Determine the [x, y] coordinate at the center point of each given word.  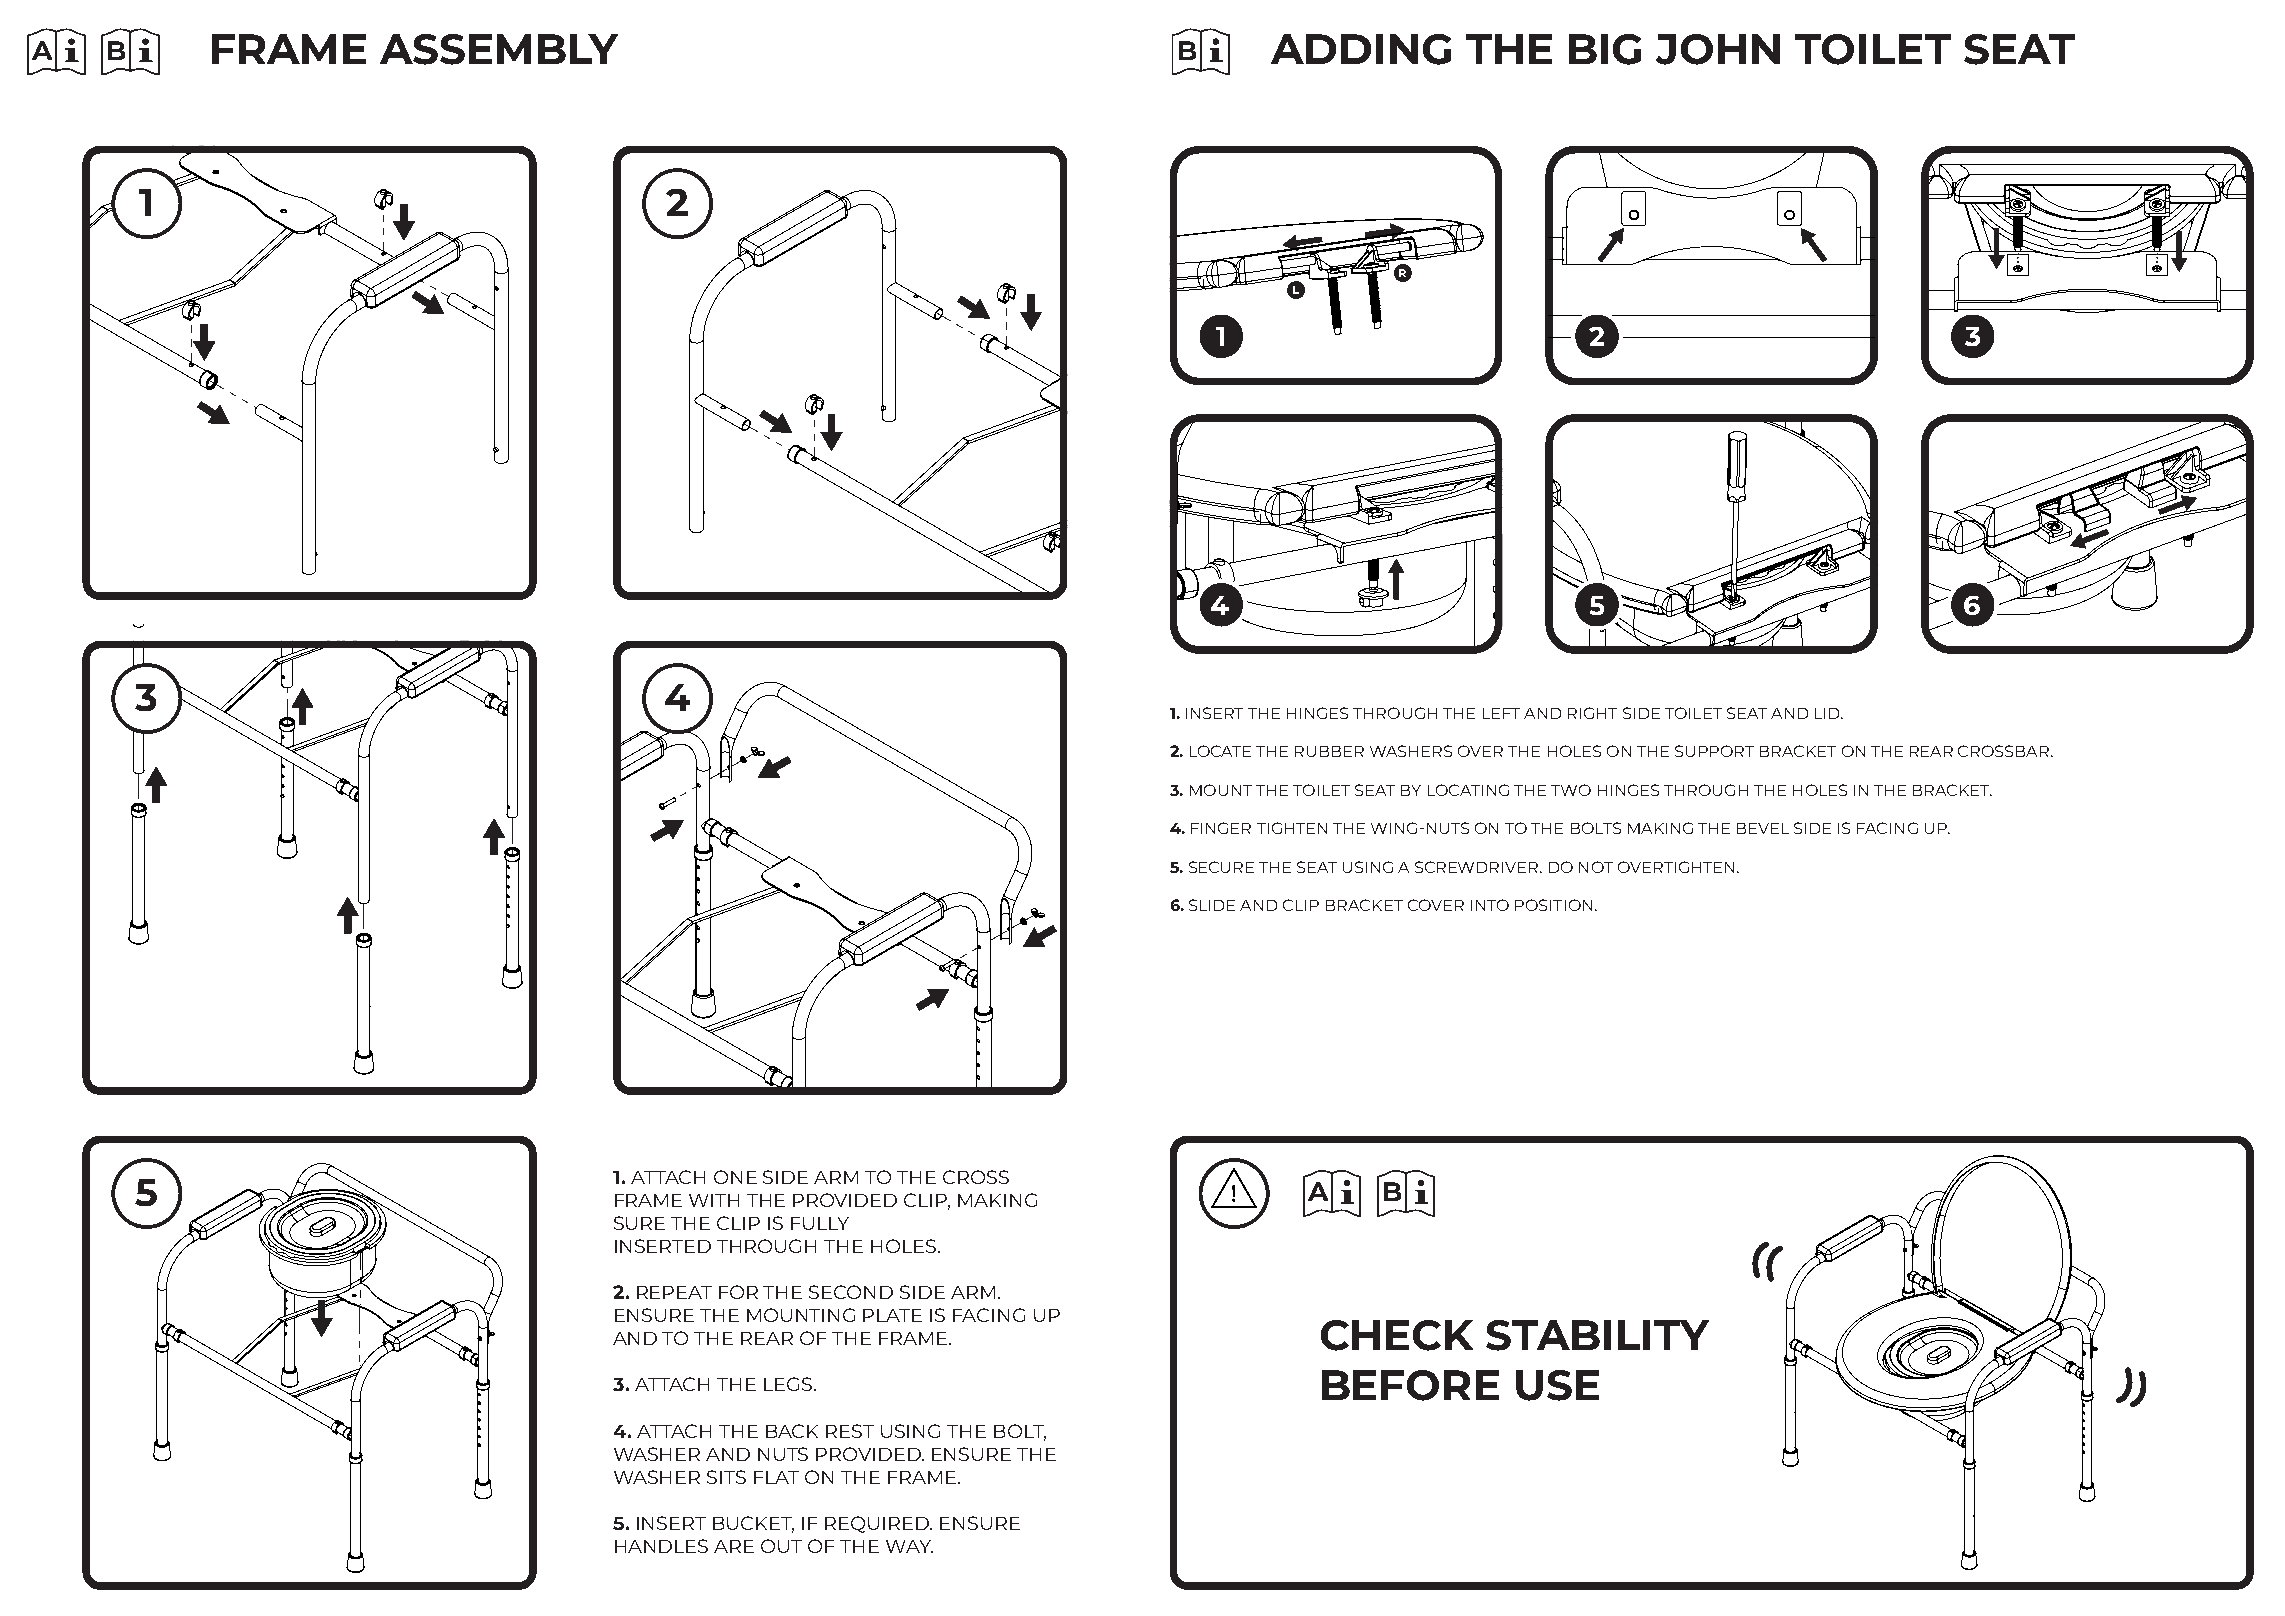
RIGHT [1592, 713]
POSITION [1553, 905]
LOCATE [1220, 751]
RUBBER [1329, 751]
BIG [1605, 49]
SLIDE [1212, 905]
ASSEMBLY [499, 49]
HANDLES [661, 1546]
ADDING [1361, 49]
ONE [735, 1177]
